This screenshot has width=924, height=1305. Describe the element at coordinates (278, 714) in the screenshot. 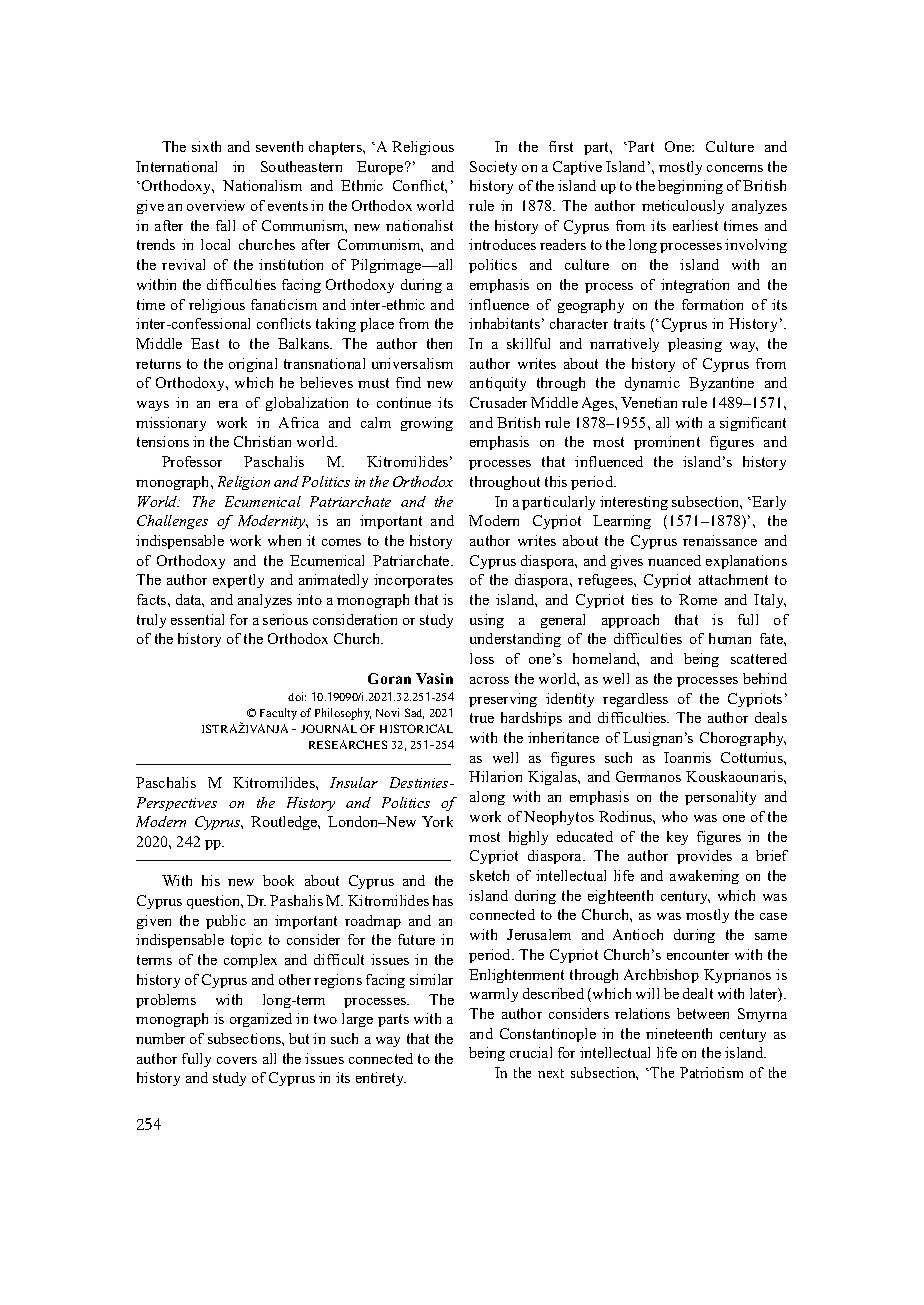

I see `Faculty` at that location.
